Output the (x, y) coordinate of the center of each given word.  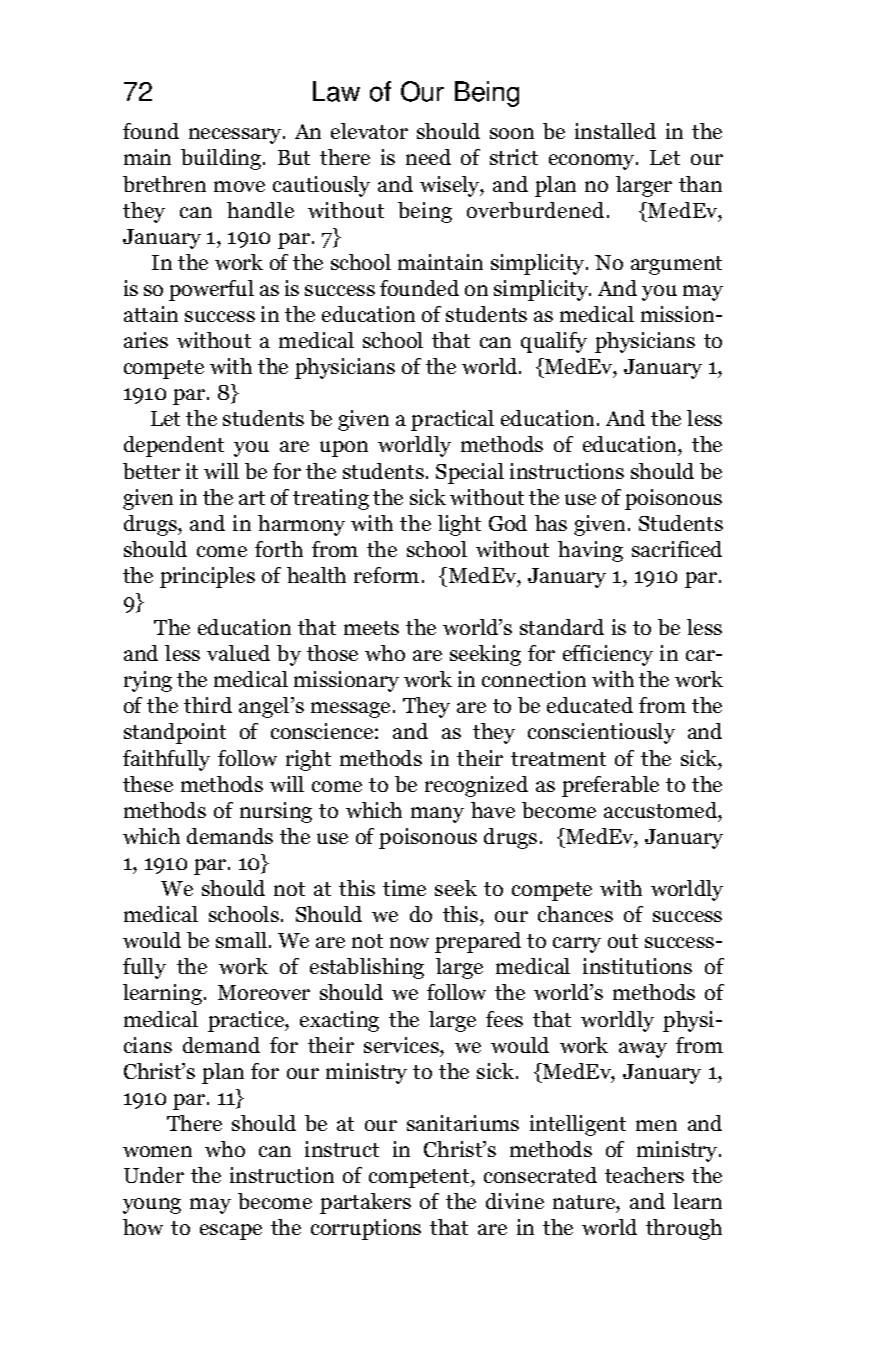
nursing (276, 812)
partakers (365, 1203)
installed (615, 131)
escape (231, 1232)
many (437, 815)
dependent (174, 446)
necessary (236, 136)
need (428, 157)
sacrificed (677, 549)
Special (470, 473)
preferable (610, 786)
